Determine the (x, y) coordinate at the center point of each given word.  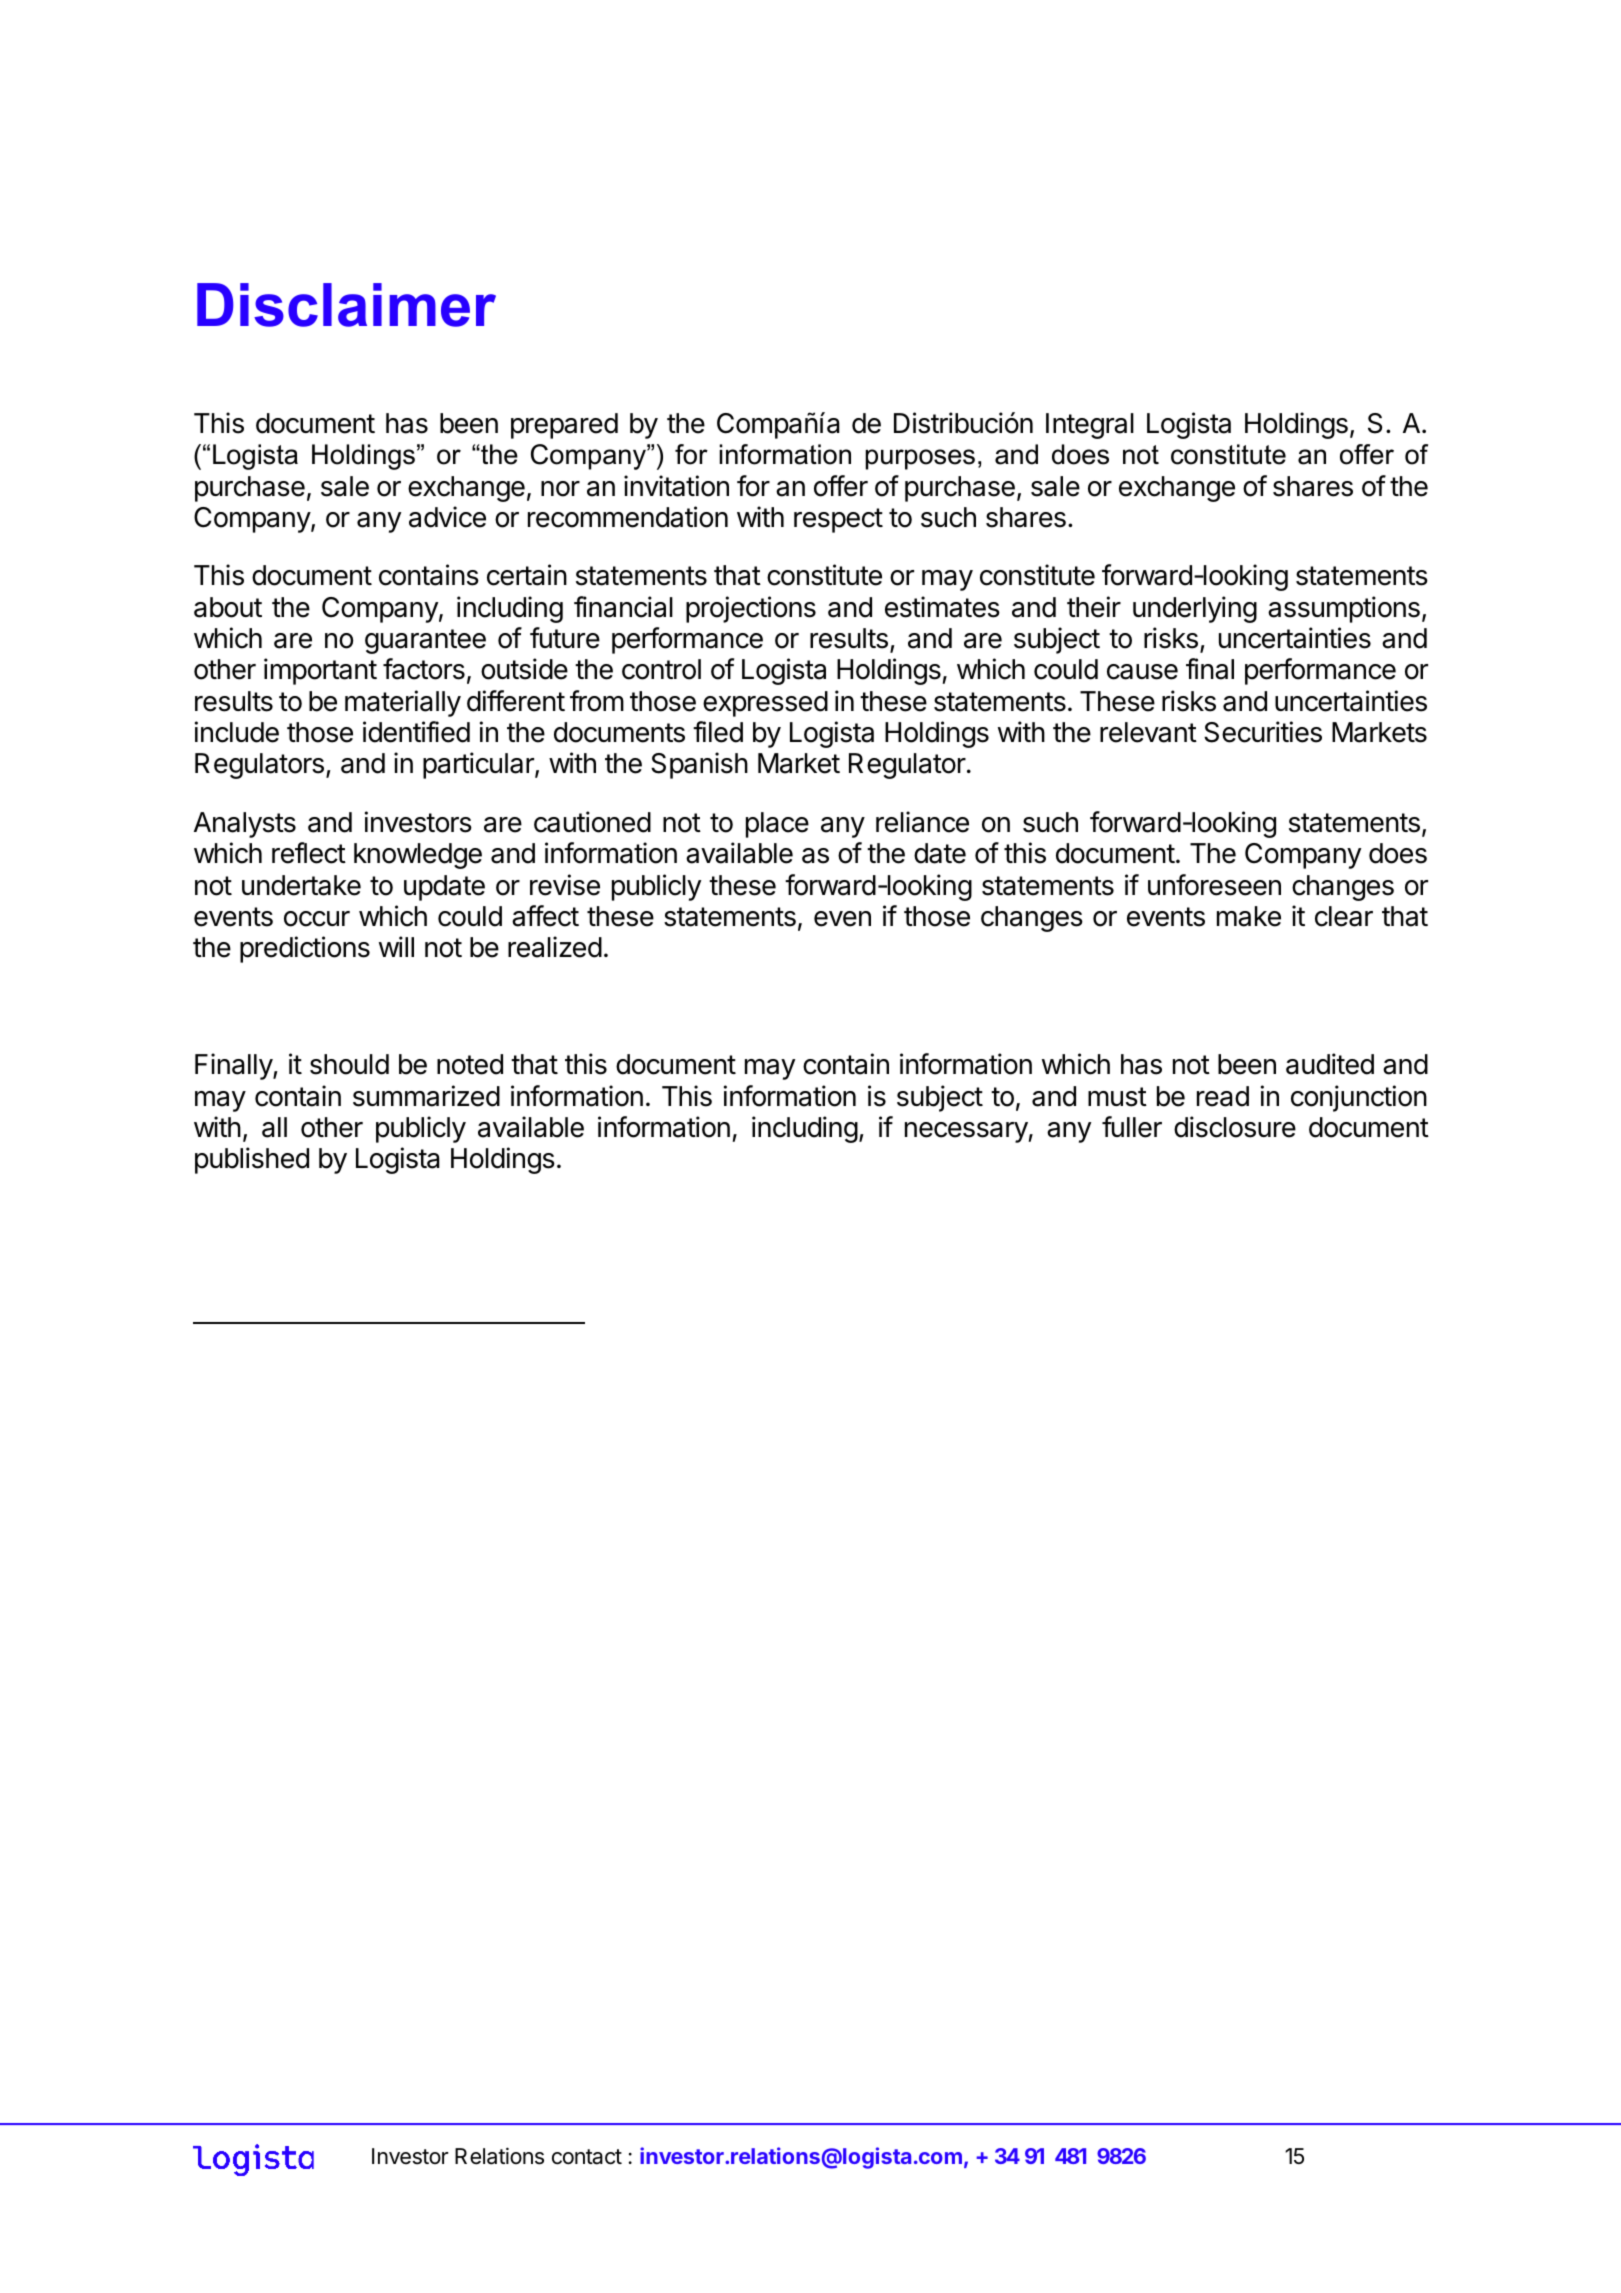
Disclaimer (346, 305)
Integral (1090, 426)
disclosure (1235, 1127)
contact (587, 2157)
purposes (920, 459)
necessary (966, 1132)
